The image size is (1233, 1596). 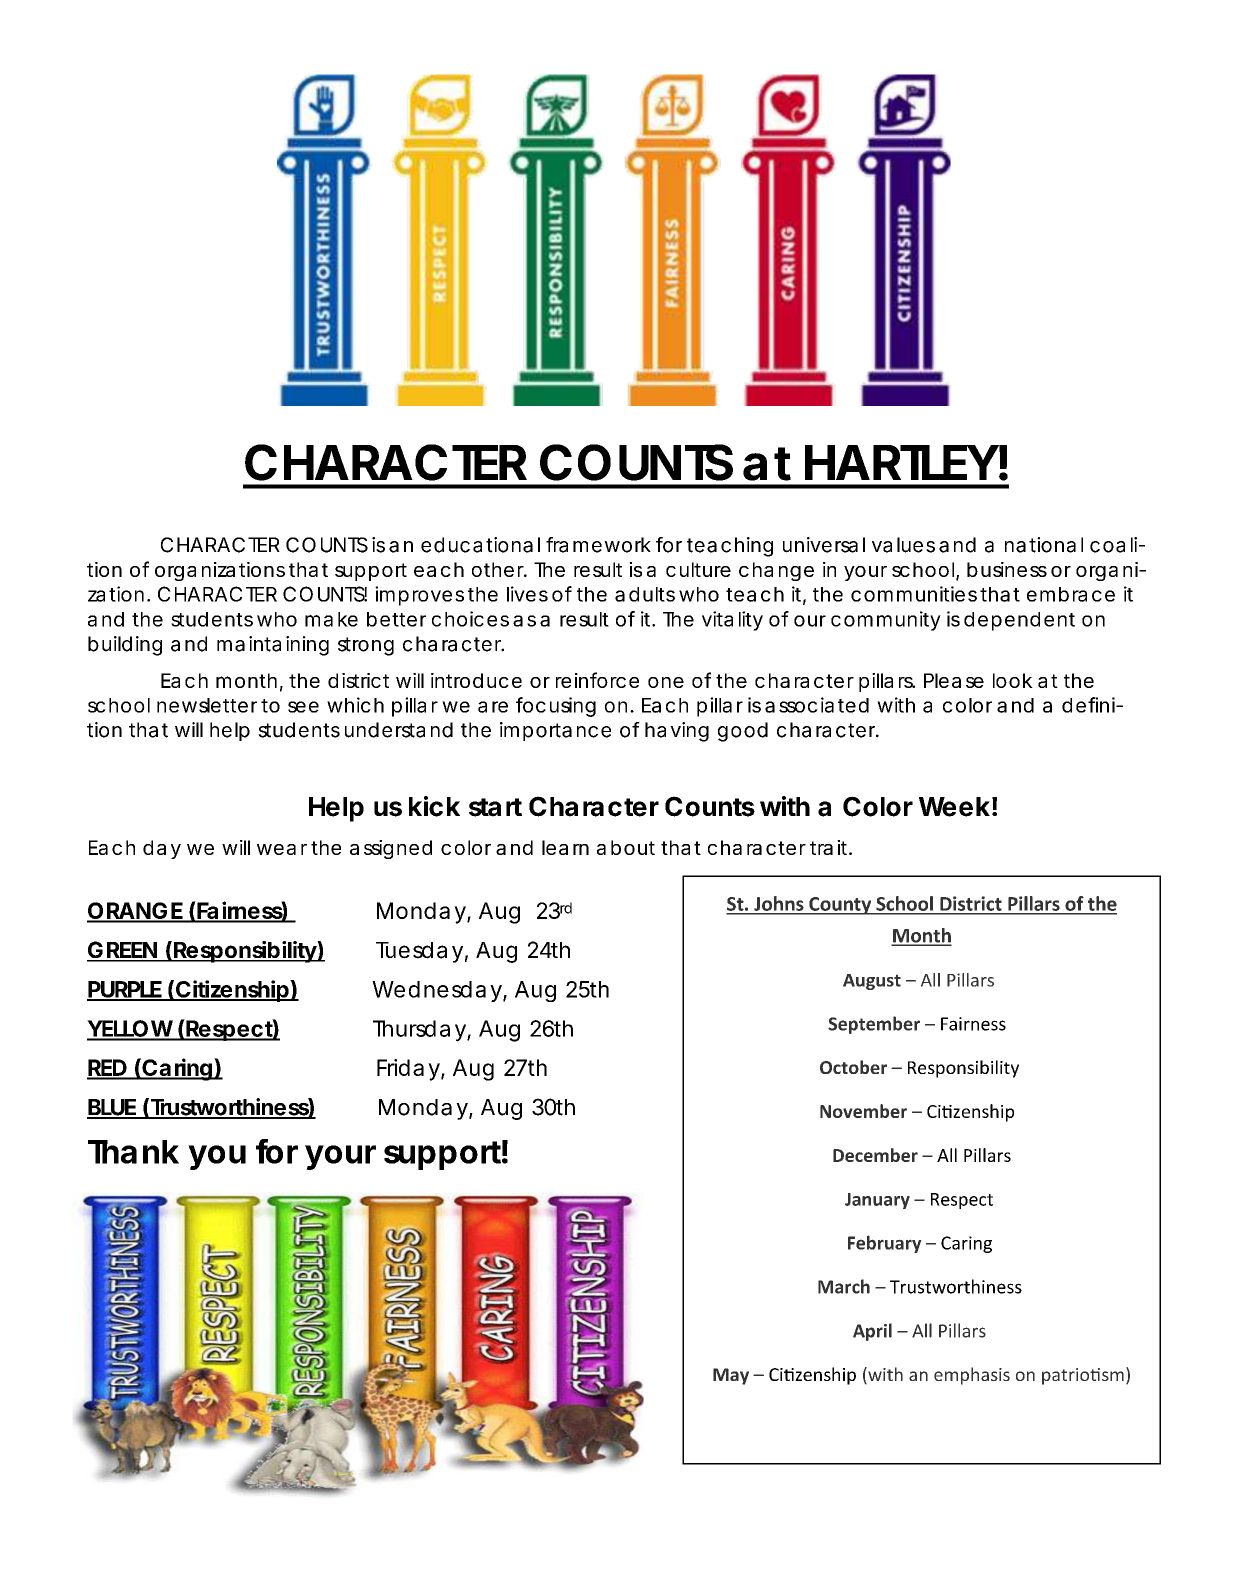 I want to click on Wednesday, so click(x=437, y=991).
